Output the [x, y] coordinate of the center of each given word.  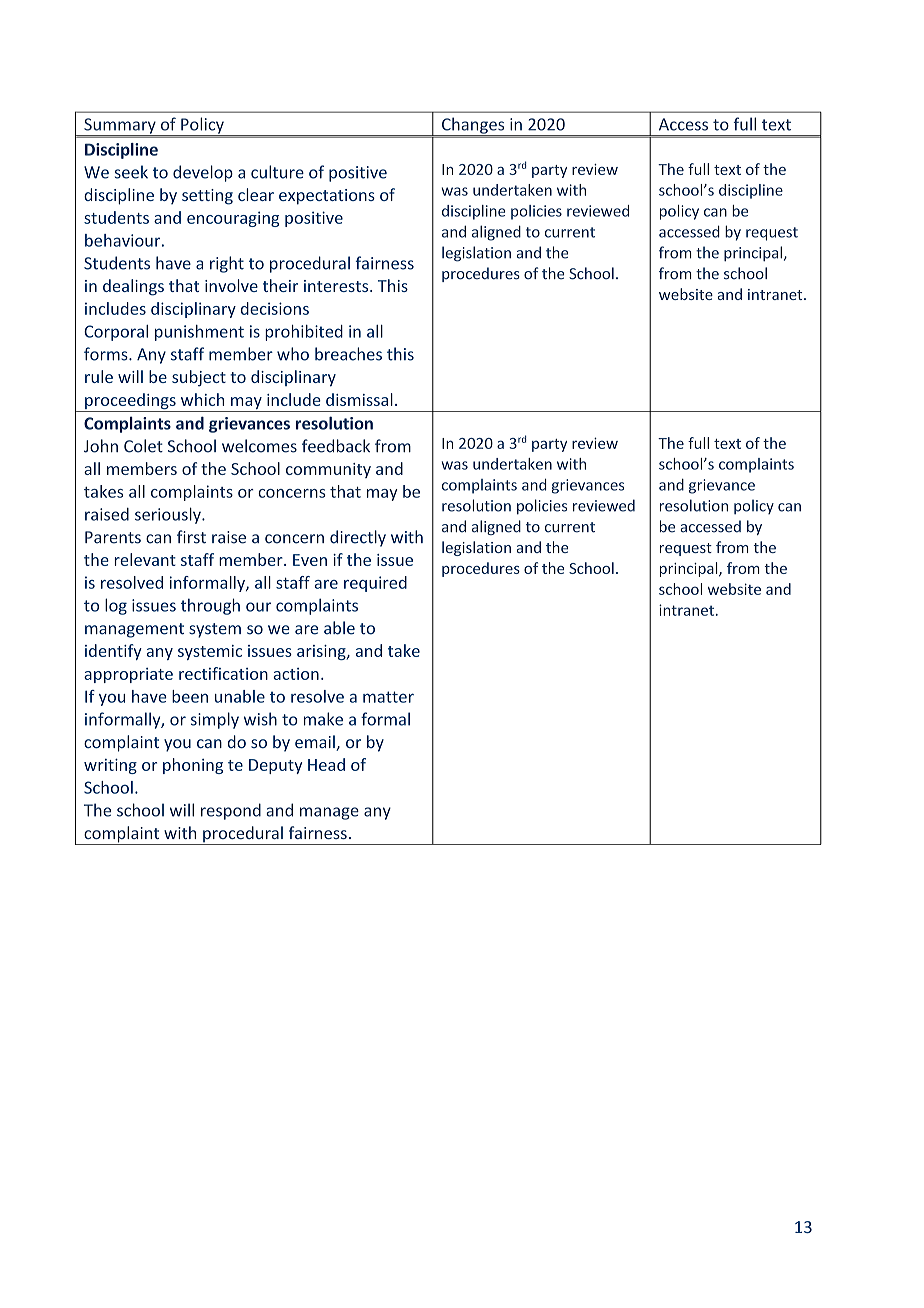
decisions [275, 308]
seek [131, 172]
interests [337, 286]
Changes [473, 127]
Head [326, 764]
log [116, 606]
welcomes [259, 446]
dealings [133, 287]
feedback [336, 446]
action [296, 674]
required [375, 584]
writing [110, 766]
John [101, 446]
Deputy [275, 766]
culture [277, 172]
